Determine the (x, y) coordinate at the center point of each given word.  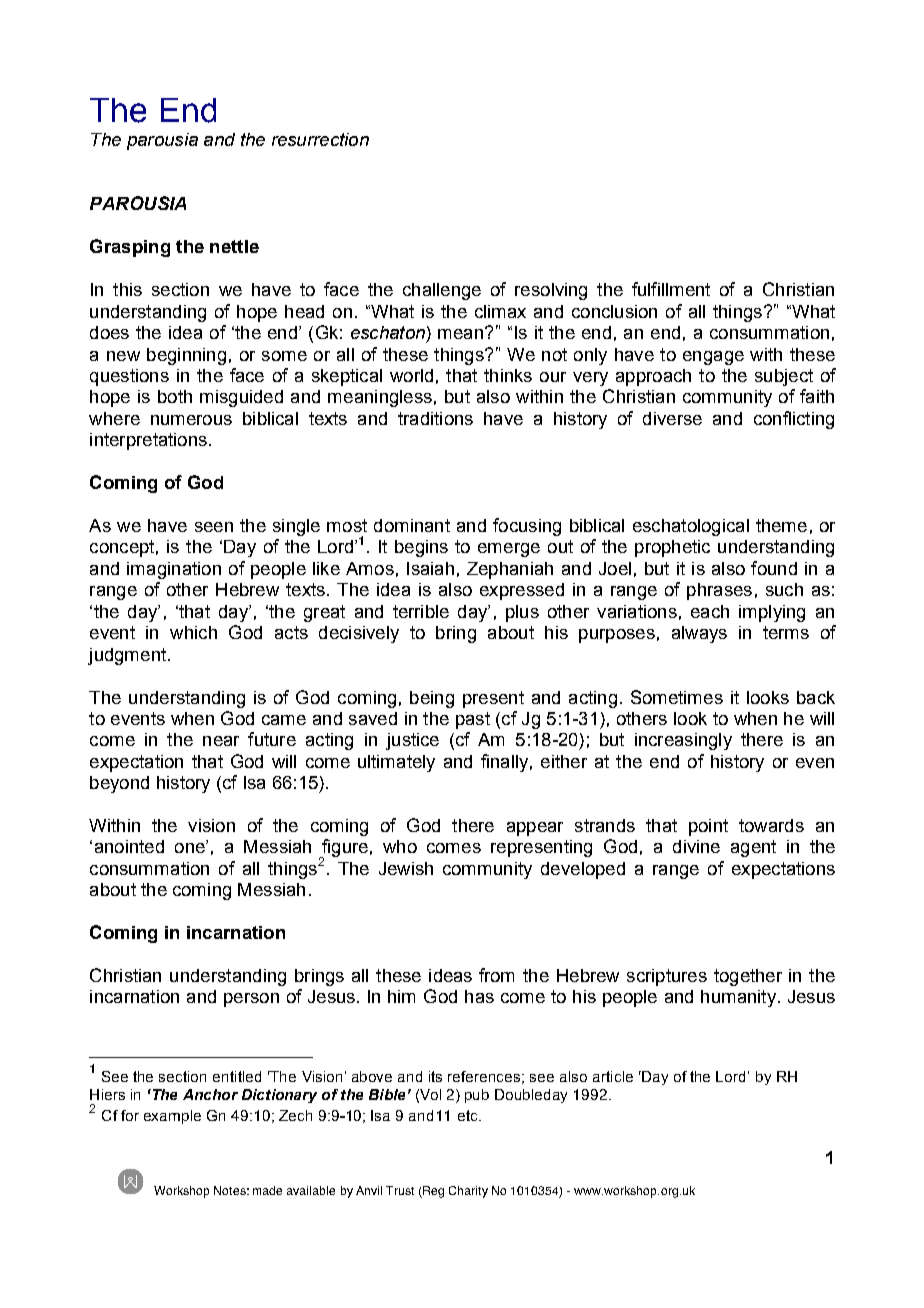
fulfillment (671, 289)
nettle (234, 246)
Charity (468, 1192)
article (613, 1076)
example (172, 1117)
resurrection (320, 139)
